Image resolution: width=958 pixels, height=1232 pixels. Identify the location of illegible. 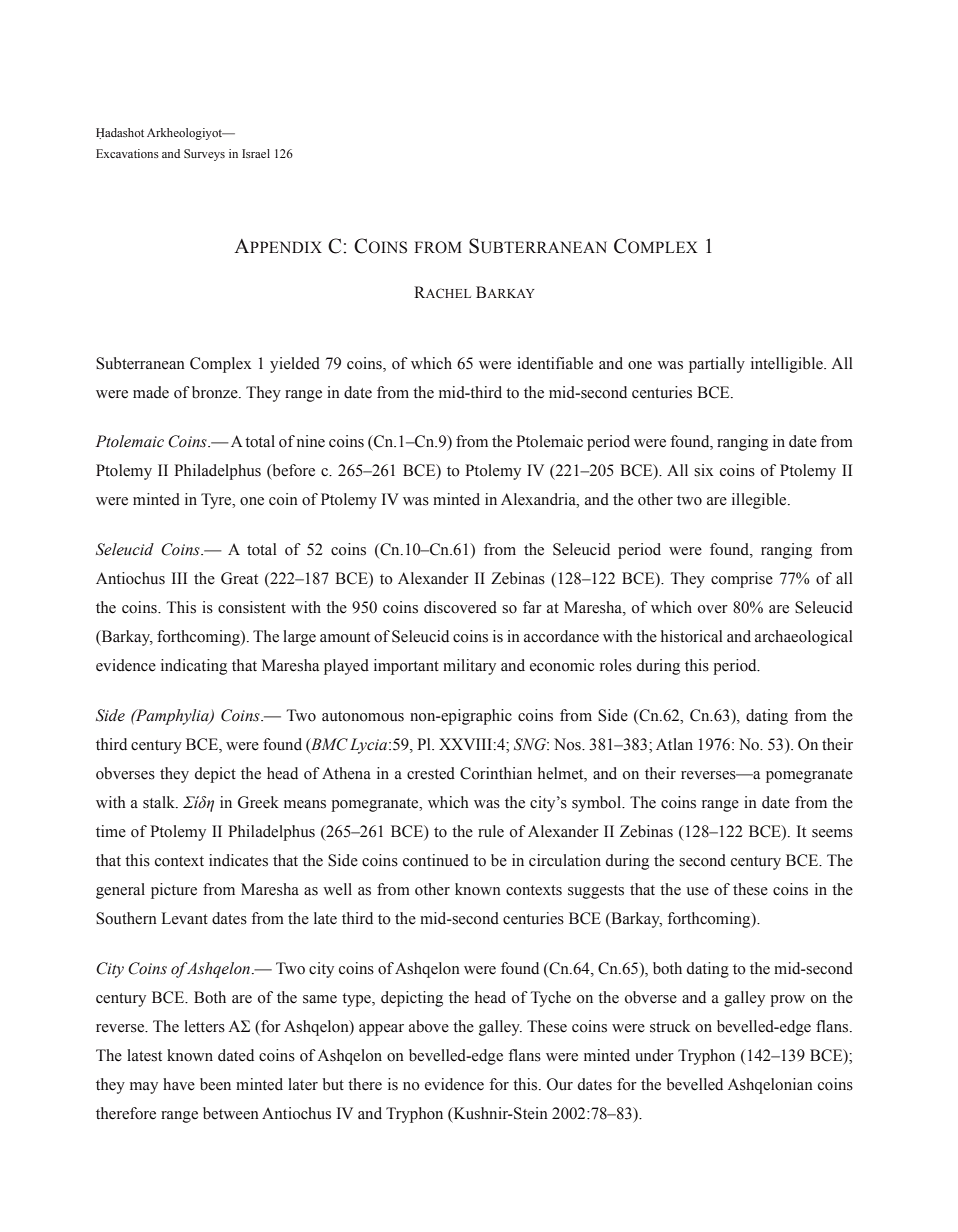
(760, 501).
